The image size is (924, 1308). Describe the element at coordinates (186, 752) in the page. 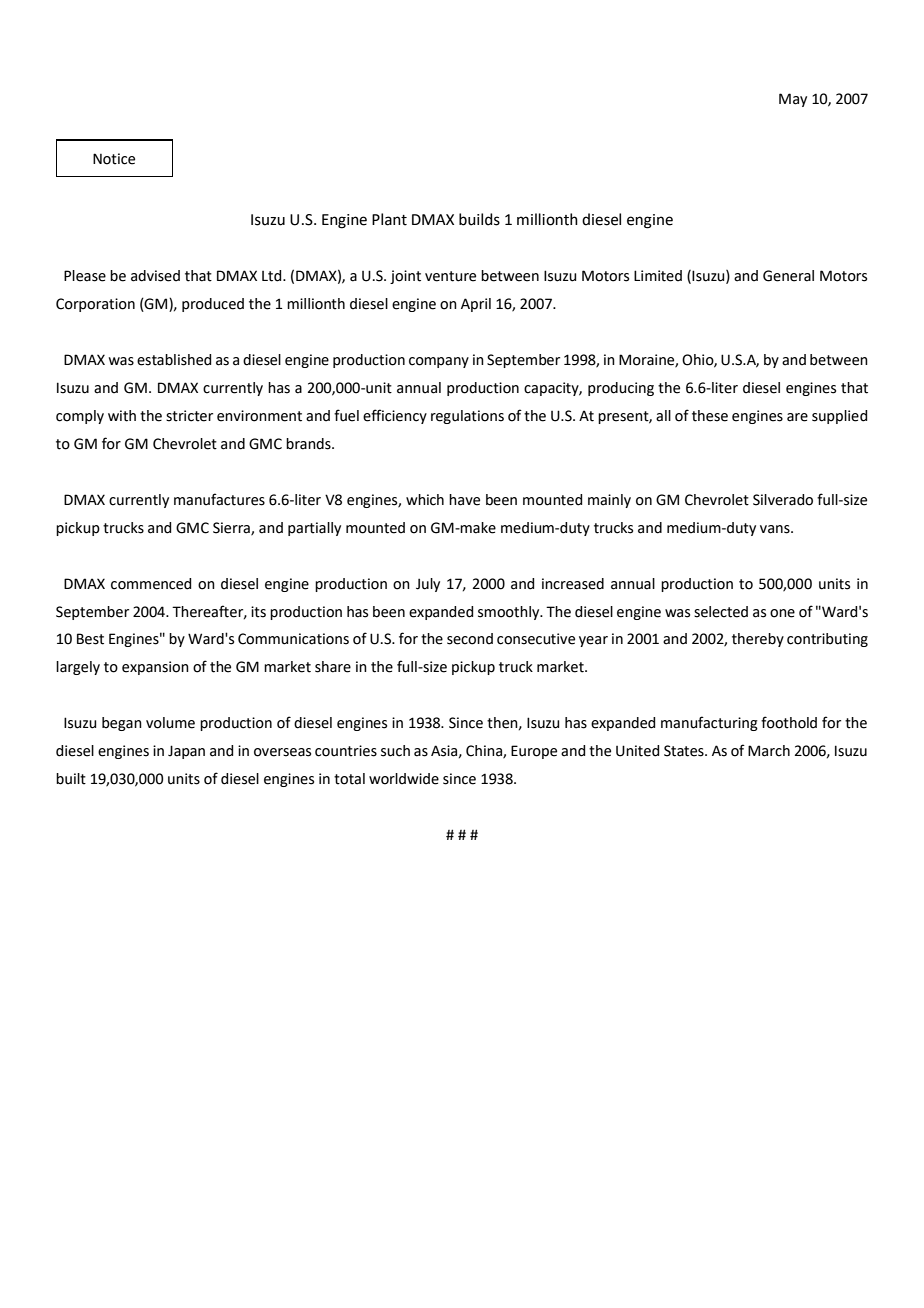

I see `Japan` at that location.
